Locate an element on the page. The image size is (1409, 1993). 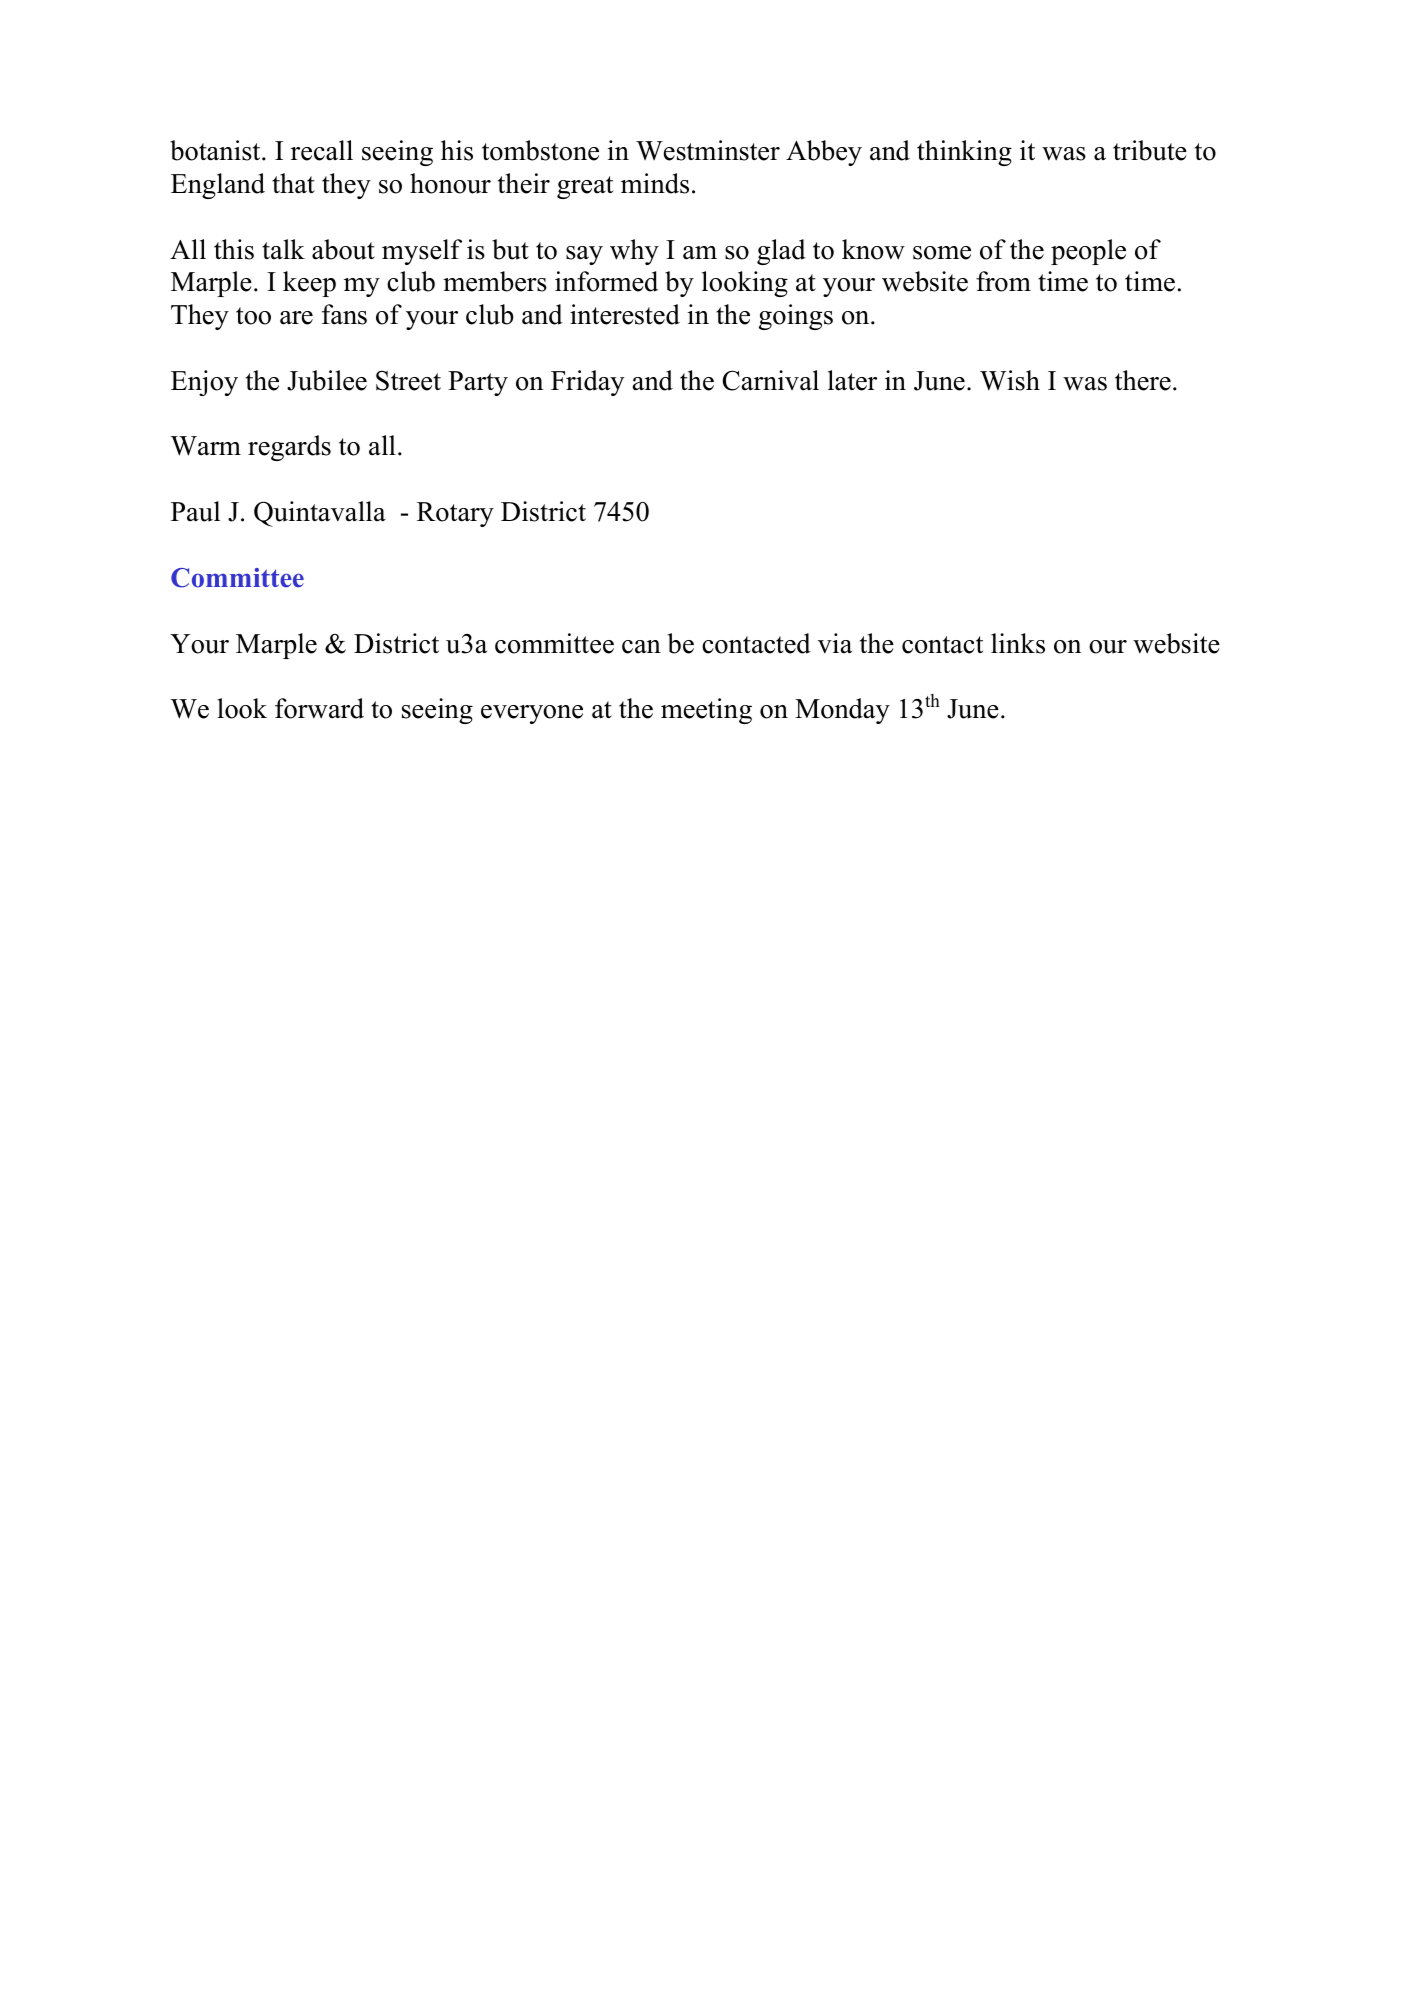
Wish is located at coordinates (1010, 380).
